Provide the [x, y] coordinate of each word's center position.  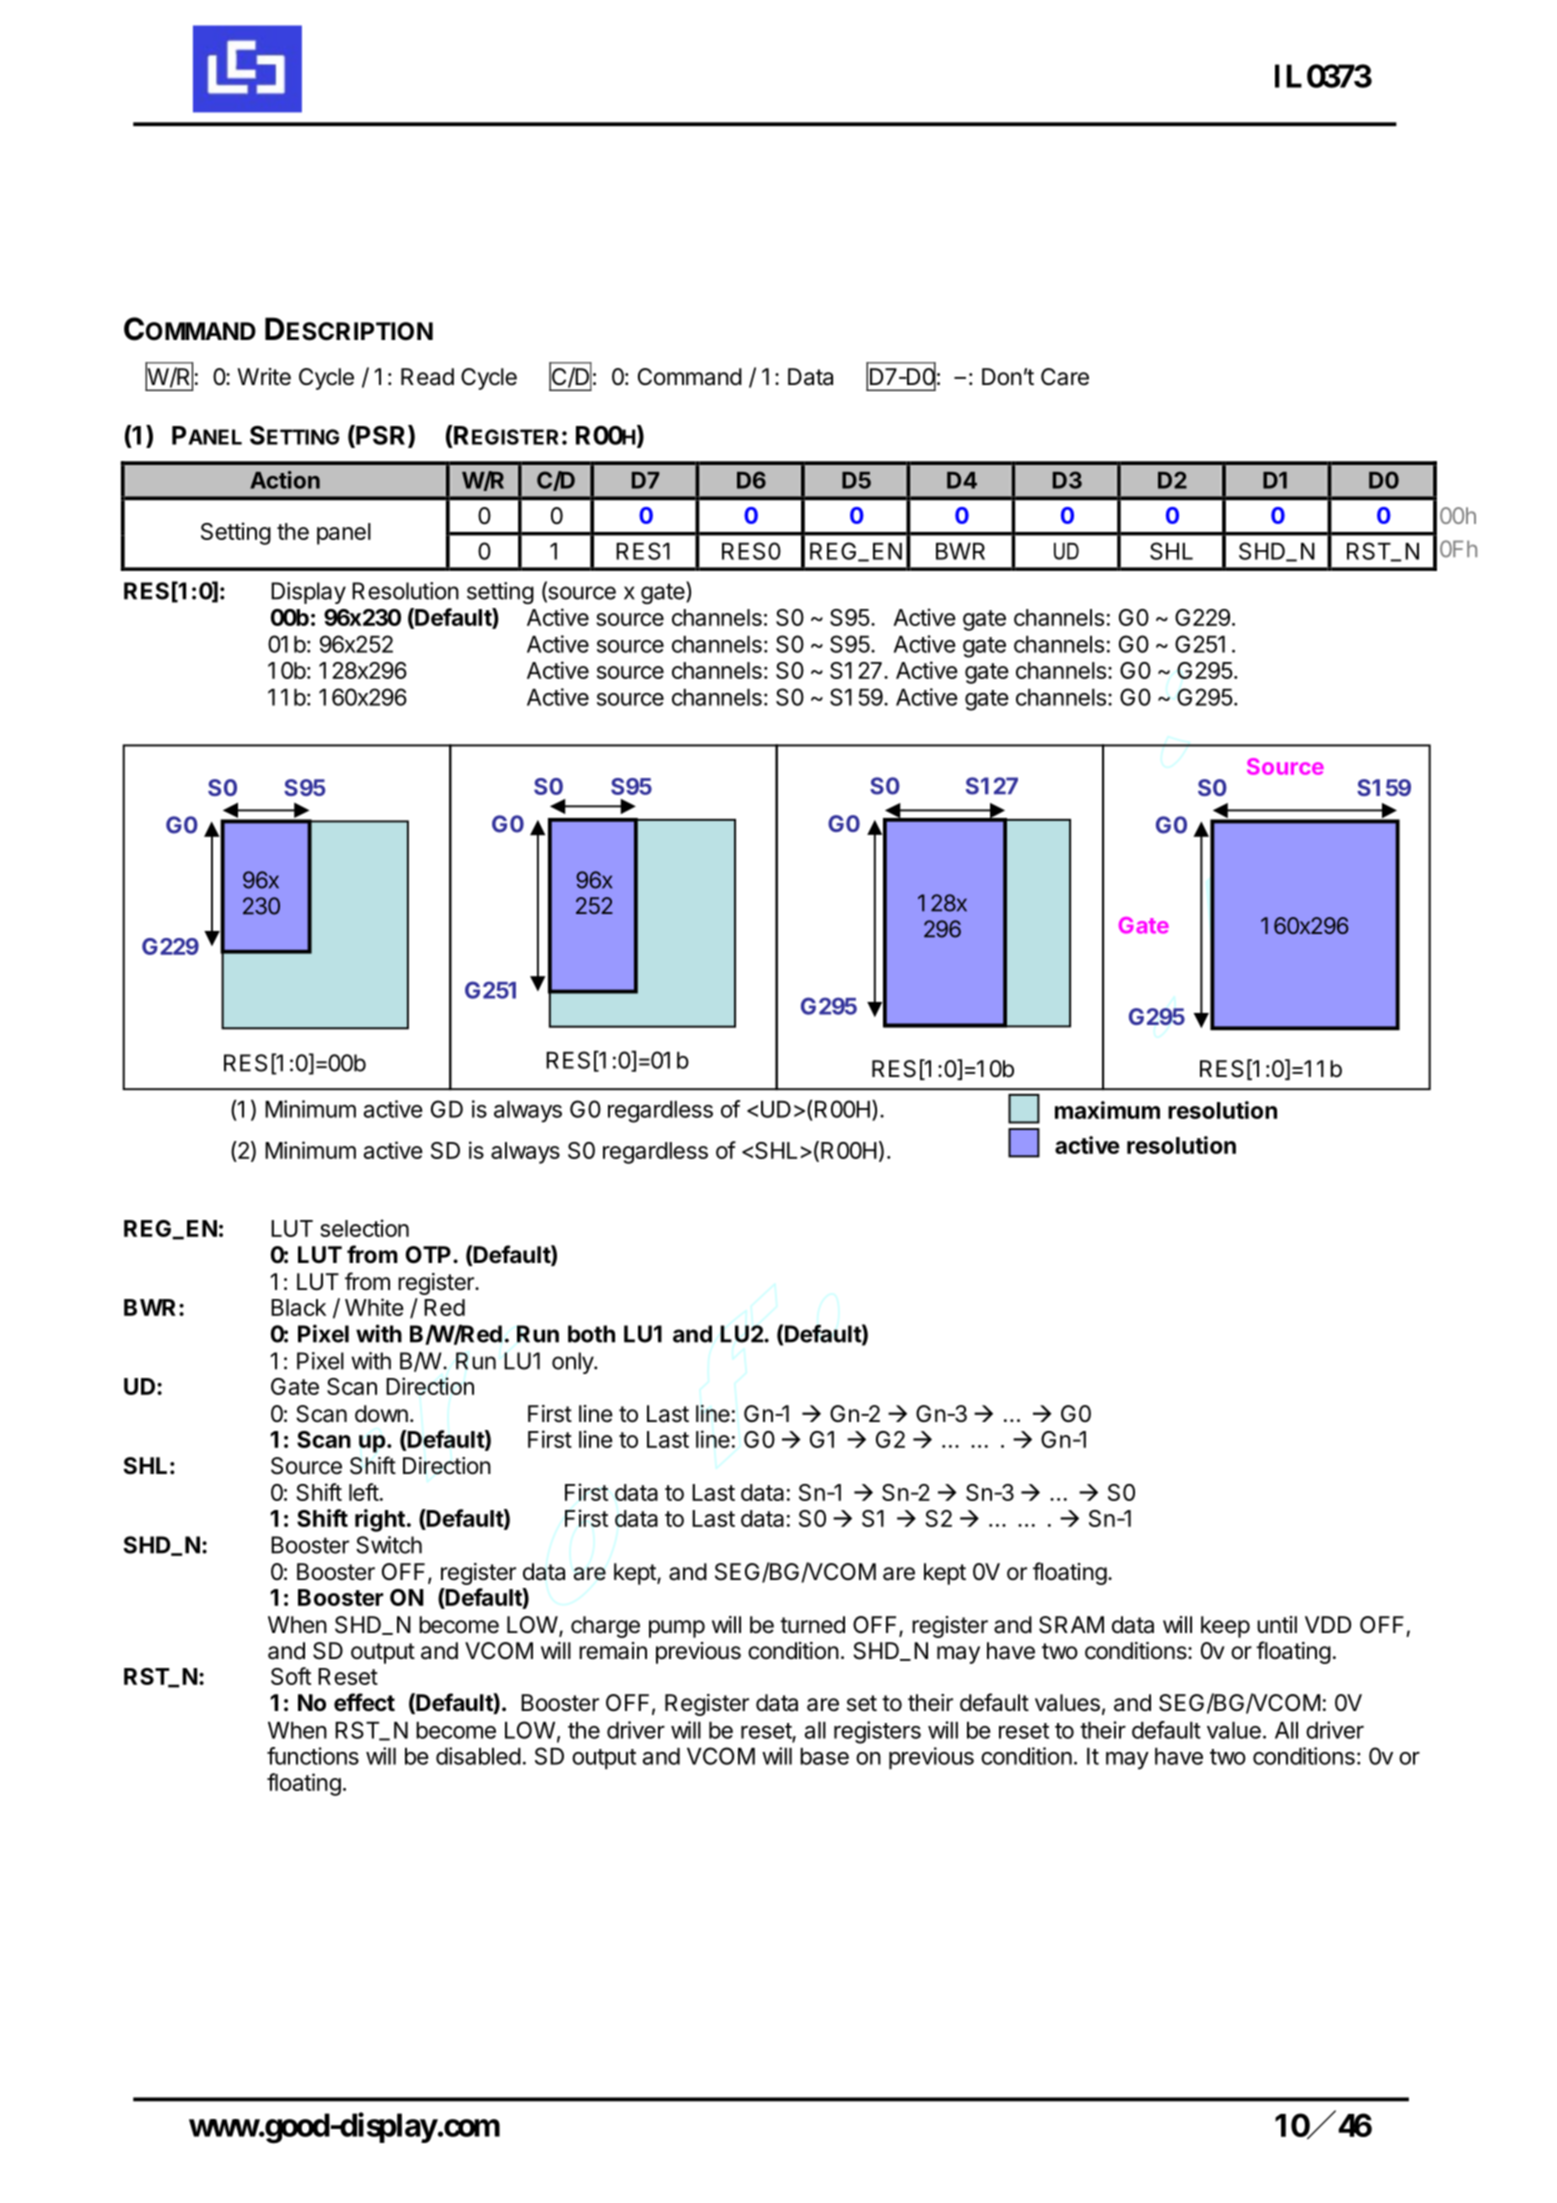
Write [264, 377]
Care [1065, 377]
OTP [428, 1255]
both [591, 1334]
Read [427, 377]
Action [285, 480]
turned [812, 1625]
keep [1225, 1627]
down [381, 1414]
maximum [1107, 1110]
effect [364, 1702]
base [824, 1756]
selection [364, 1228]
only [573, 1363]
